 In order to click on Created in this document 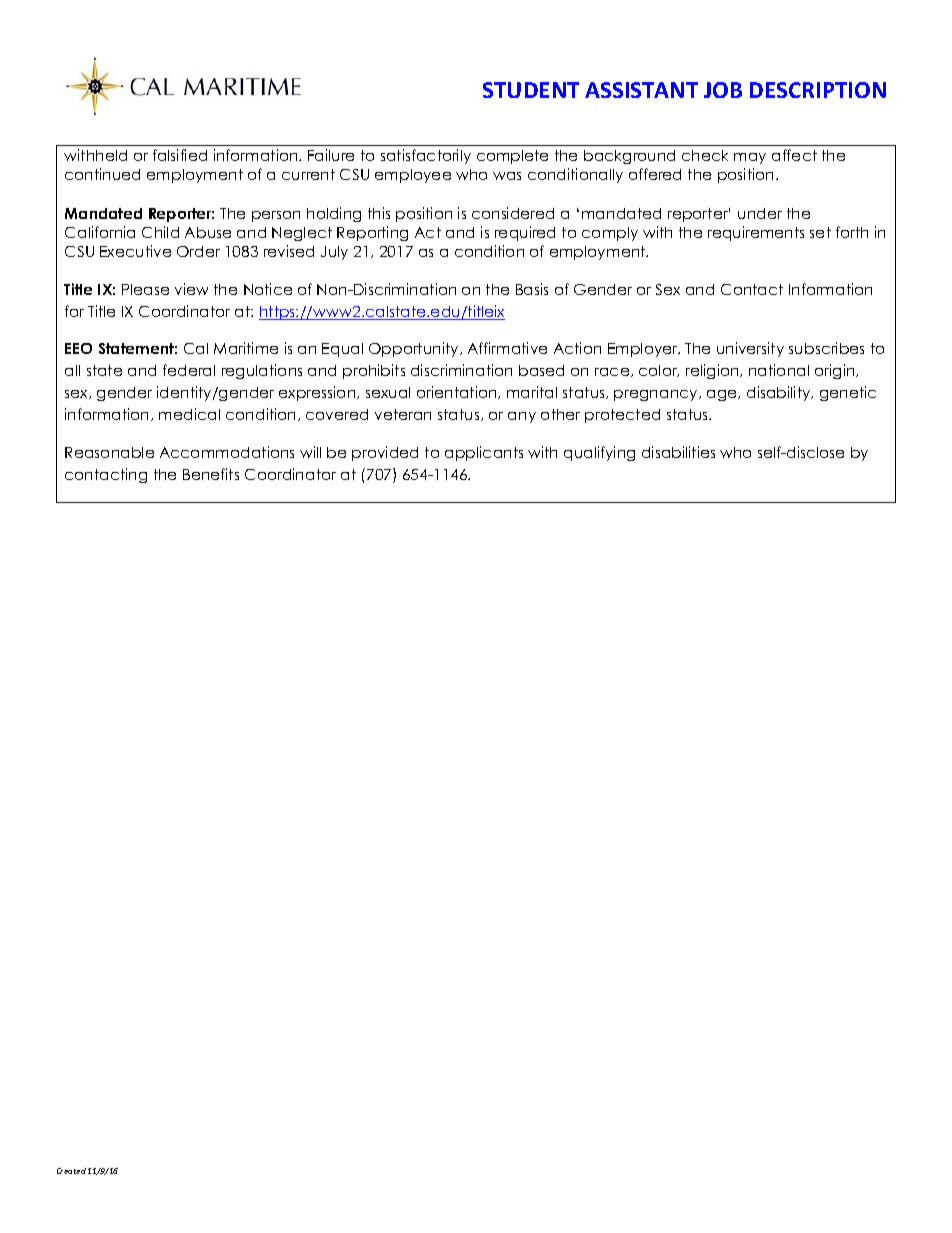, I will do `click(71, 1171)`.
